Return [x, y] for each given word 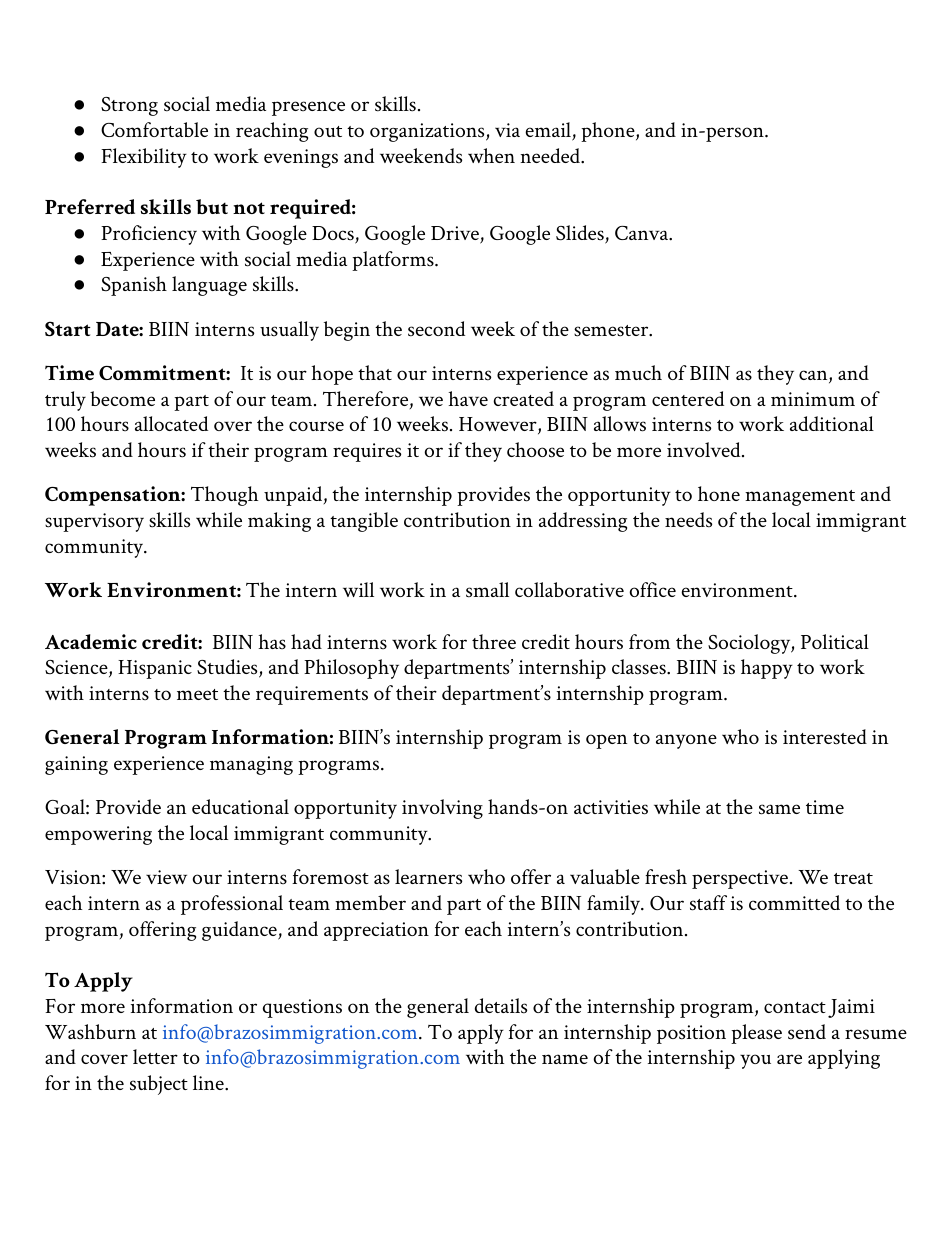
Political [835, 641]
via [507, 130]
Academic [91, 641]
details [501, 1006]
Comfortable [154, 129]
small [487, 590]
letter [155, 1056]
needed [551, 156]
